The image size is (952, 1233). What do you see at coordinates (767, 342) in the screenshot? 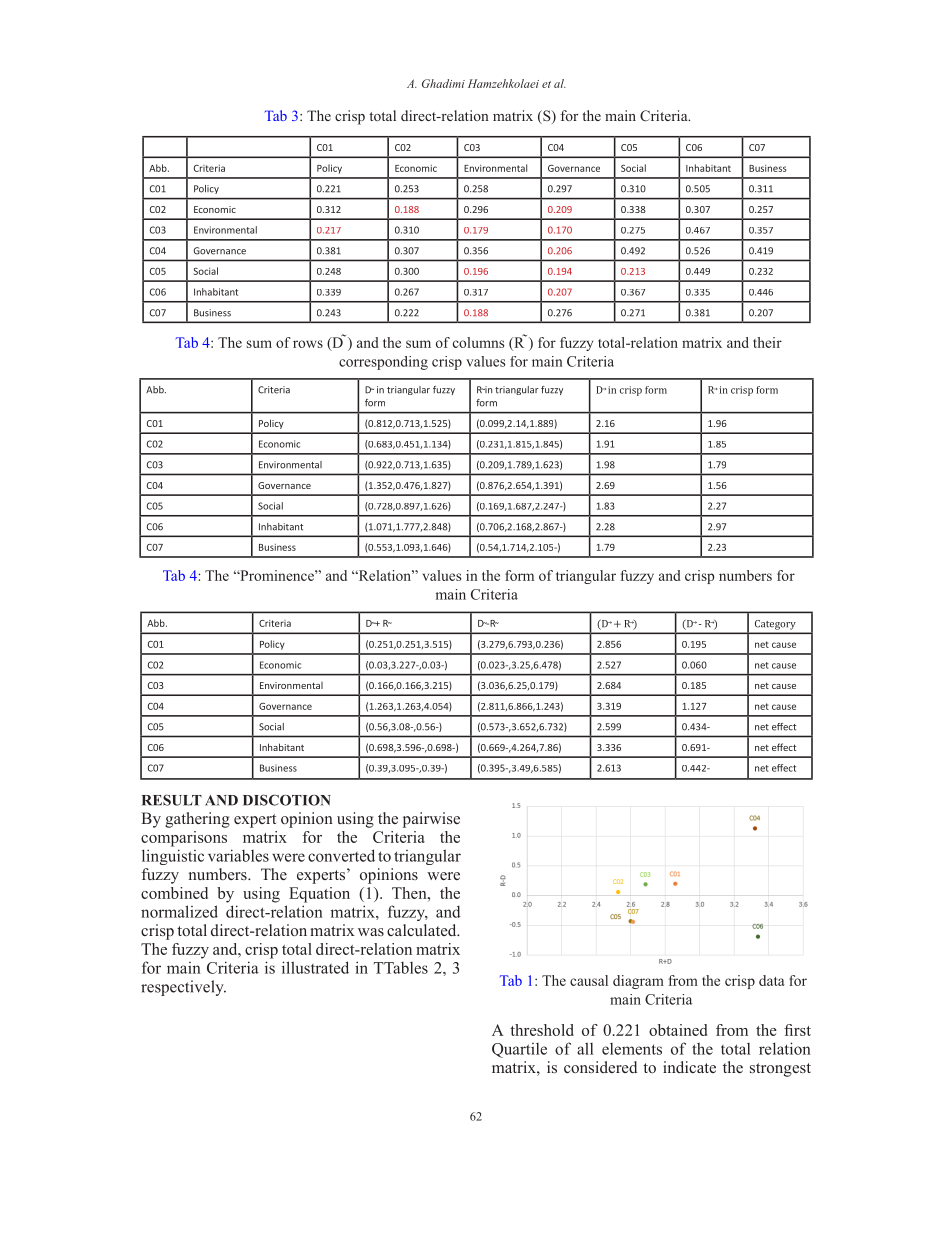
I see `their` at bounding box center [767, 342].
